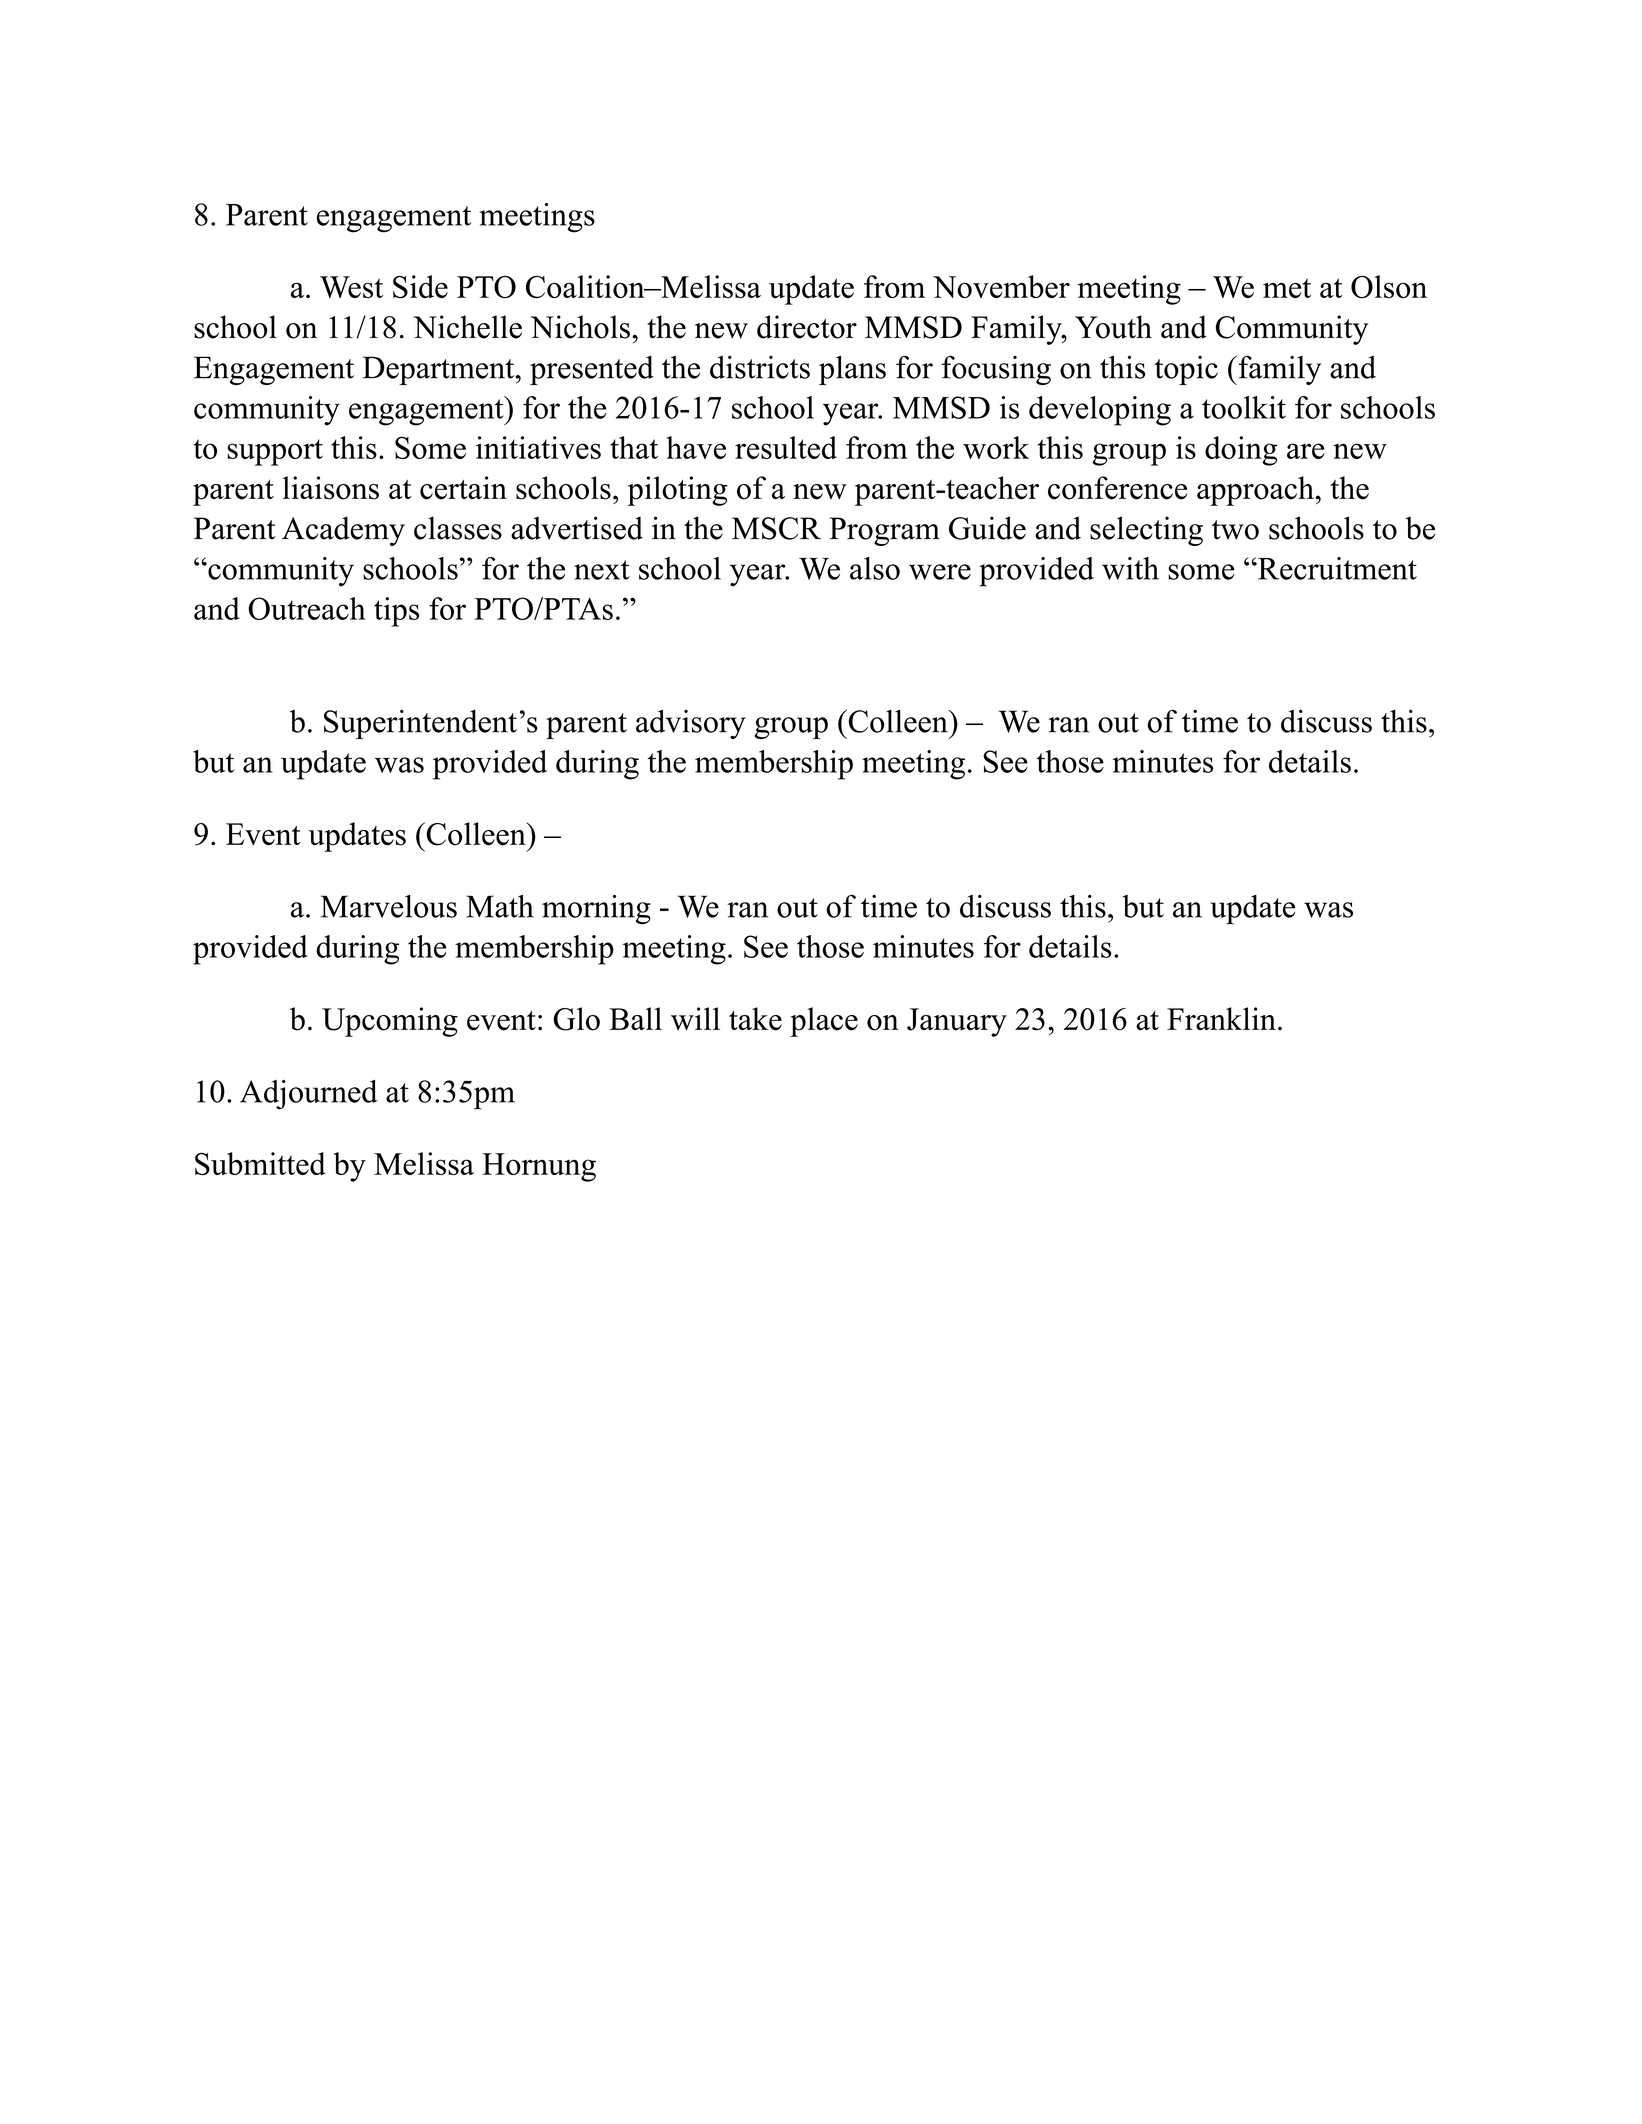 This screenshot has height=2124, width=1642. Describe the element at coordinates (389, 906) in the screenshot. I see `Marvelous` at that location.
